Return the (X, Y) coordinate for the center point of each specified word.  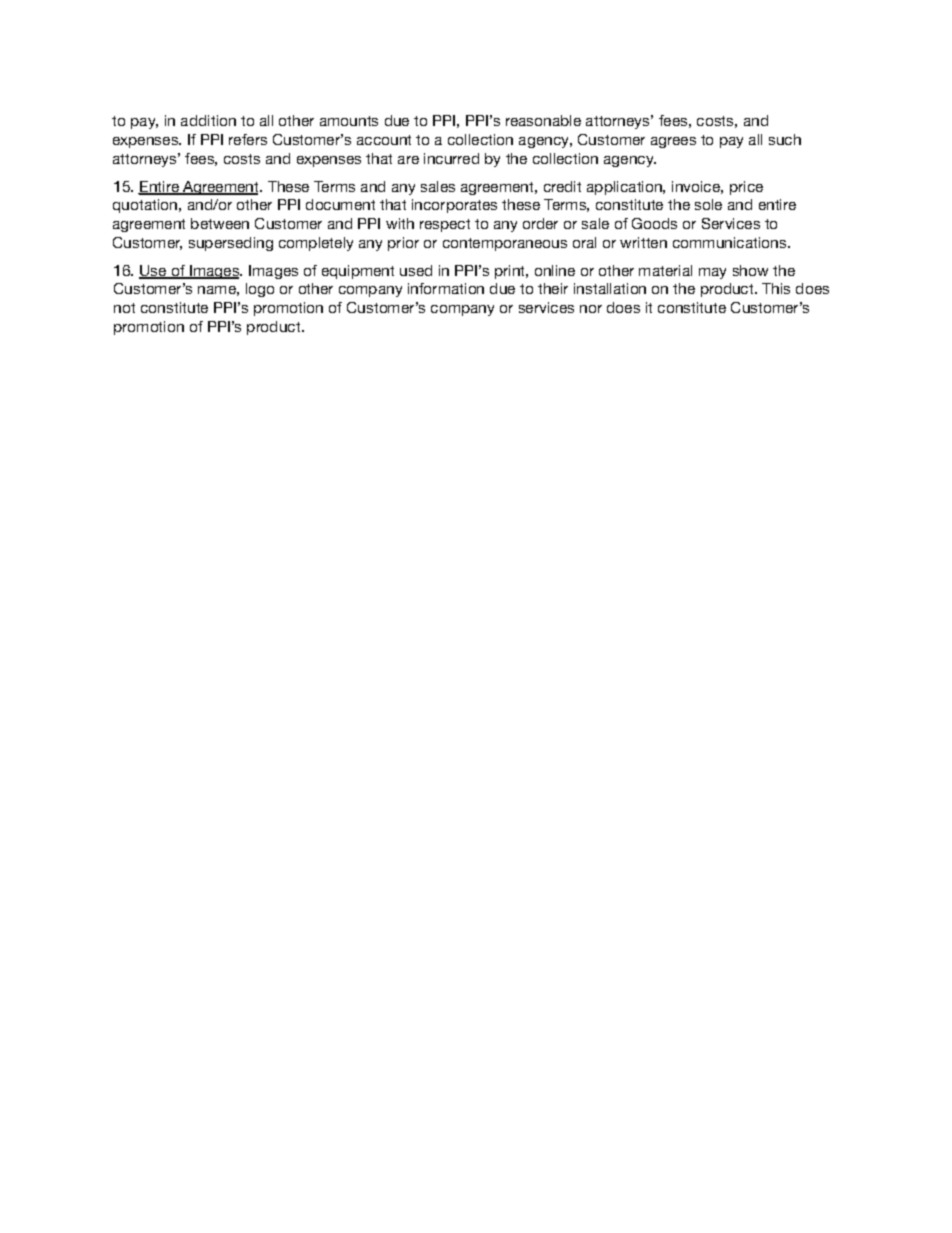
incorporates (454, 206)
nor (591, 309)
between (220, 223)
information (446, 288)
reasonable (543, 120)
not (124, 308)
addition (208, 120)
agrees (673, 142)
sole (708, 204)
